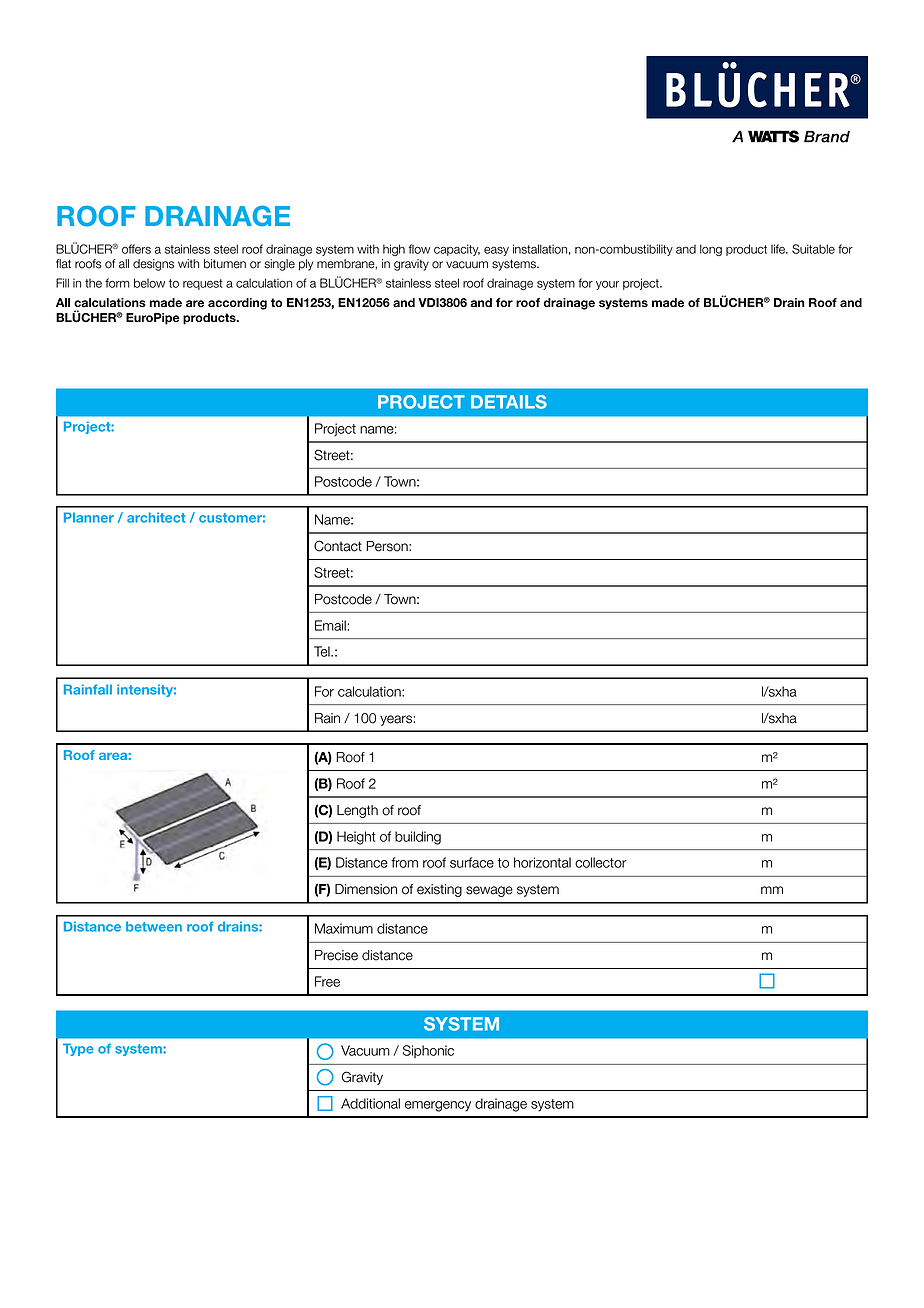 The image size is (924, 1308). Describe the element at coordinates (601, 862) in the image. I see `collector` at that location.
